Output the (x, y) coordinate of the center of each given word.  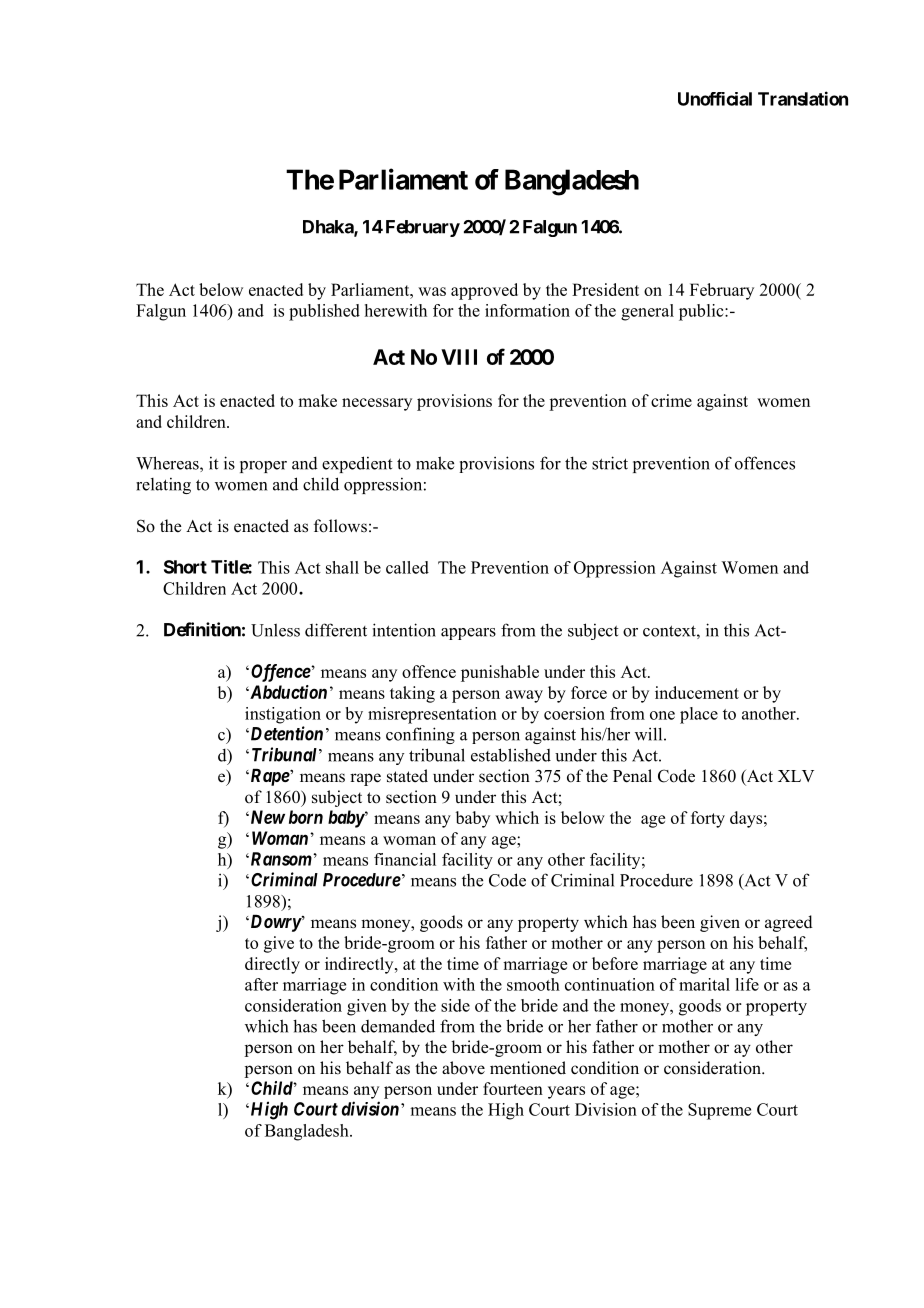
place (699, 715)
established (511, 755)
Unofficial (715, 99)
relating (163, 486)
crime (671, 400)
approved (484, 291)
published (324, 312)
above (463, 1068)
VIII (459, 357)
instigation (283, 715)
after (261, 984)
